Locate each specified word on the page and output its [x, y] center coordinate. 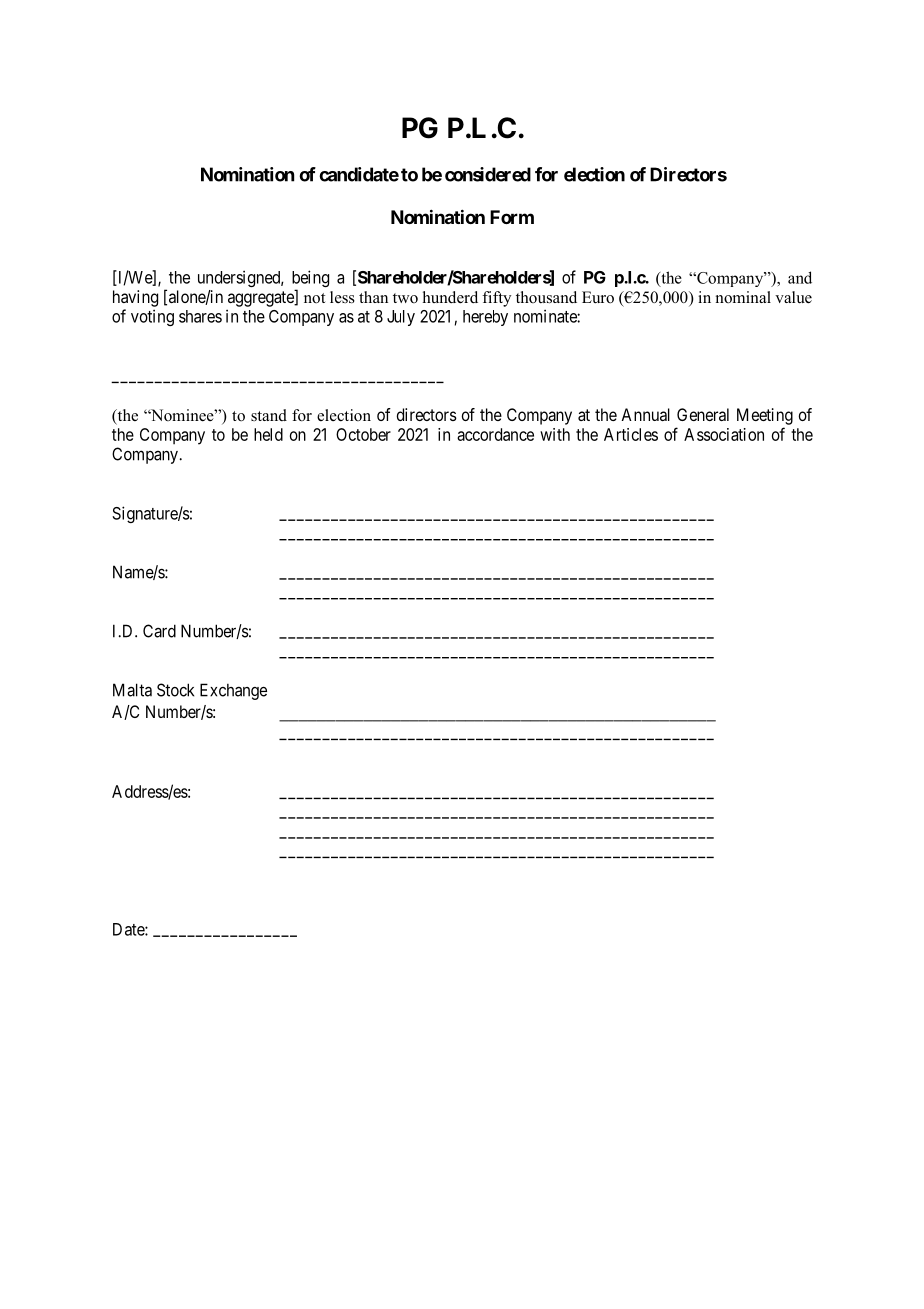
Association [724, 434]
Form [512, 217]
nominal [743, 297]
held [268, 434]
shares [200, 316]
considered [488, 174]
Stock [175, 690]
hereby [485, 318]
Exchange [233, 691]
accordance [495, 434]
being [310, 280]
